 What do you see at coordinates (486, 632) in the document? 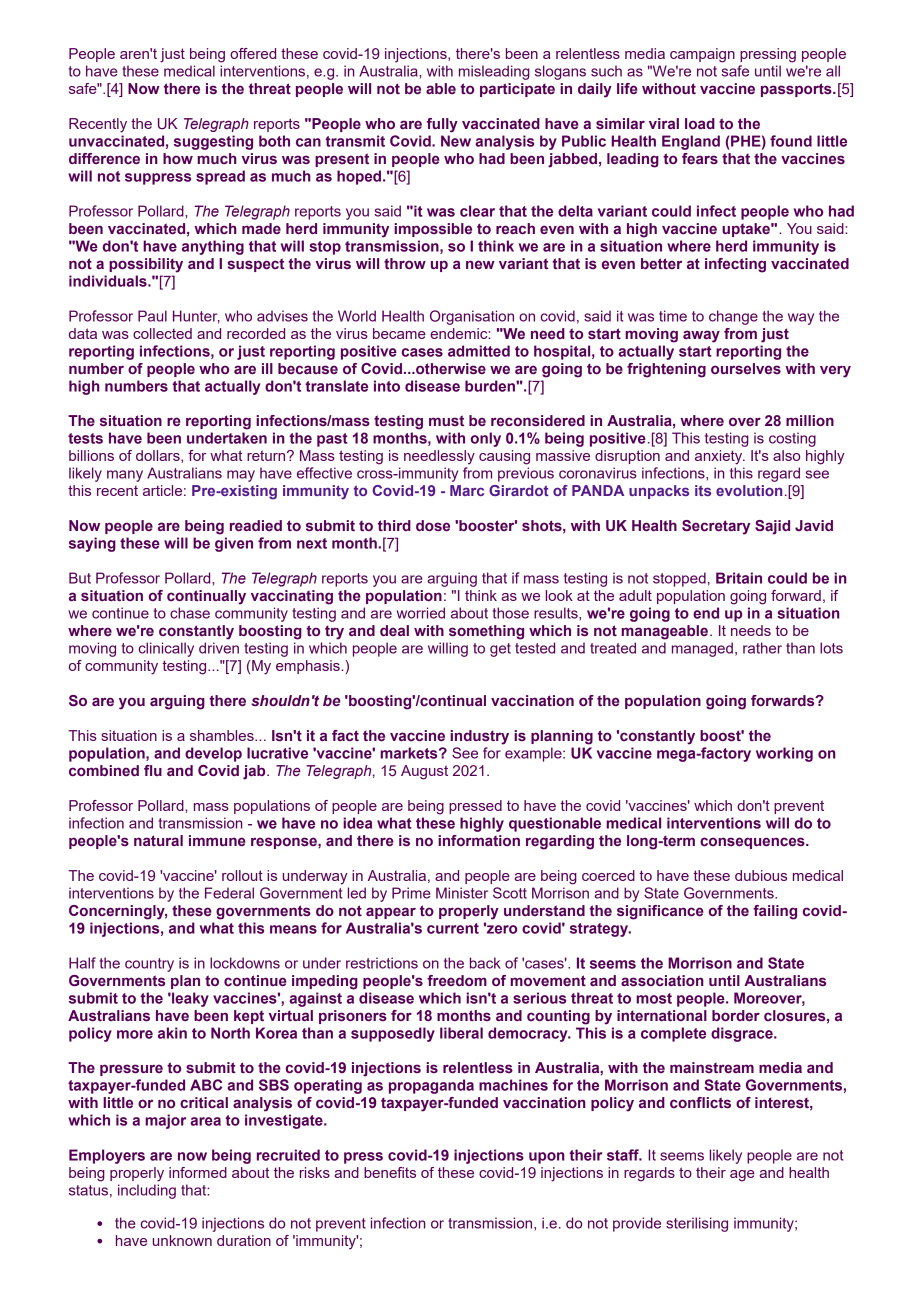
I see `something` at bounding box center [486, 632].
